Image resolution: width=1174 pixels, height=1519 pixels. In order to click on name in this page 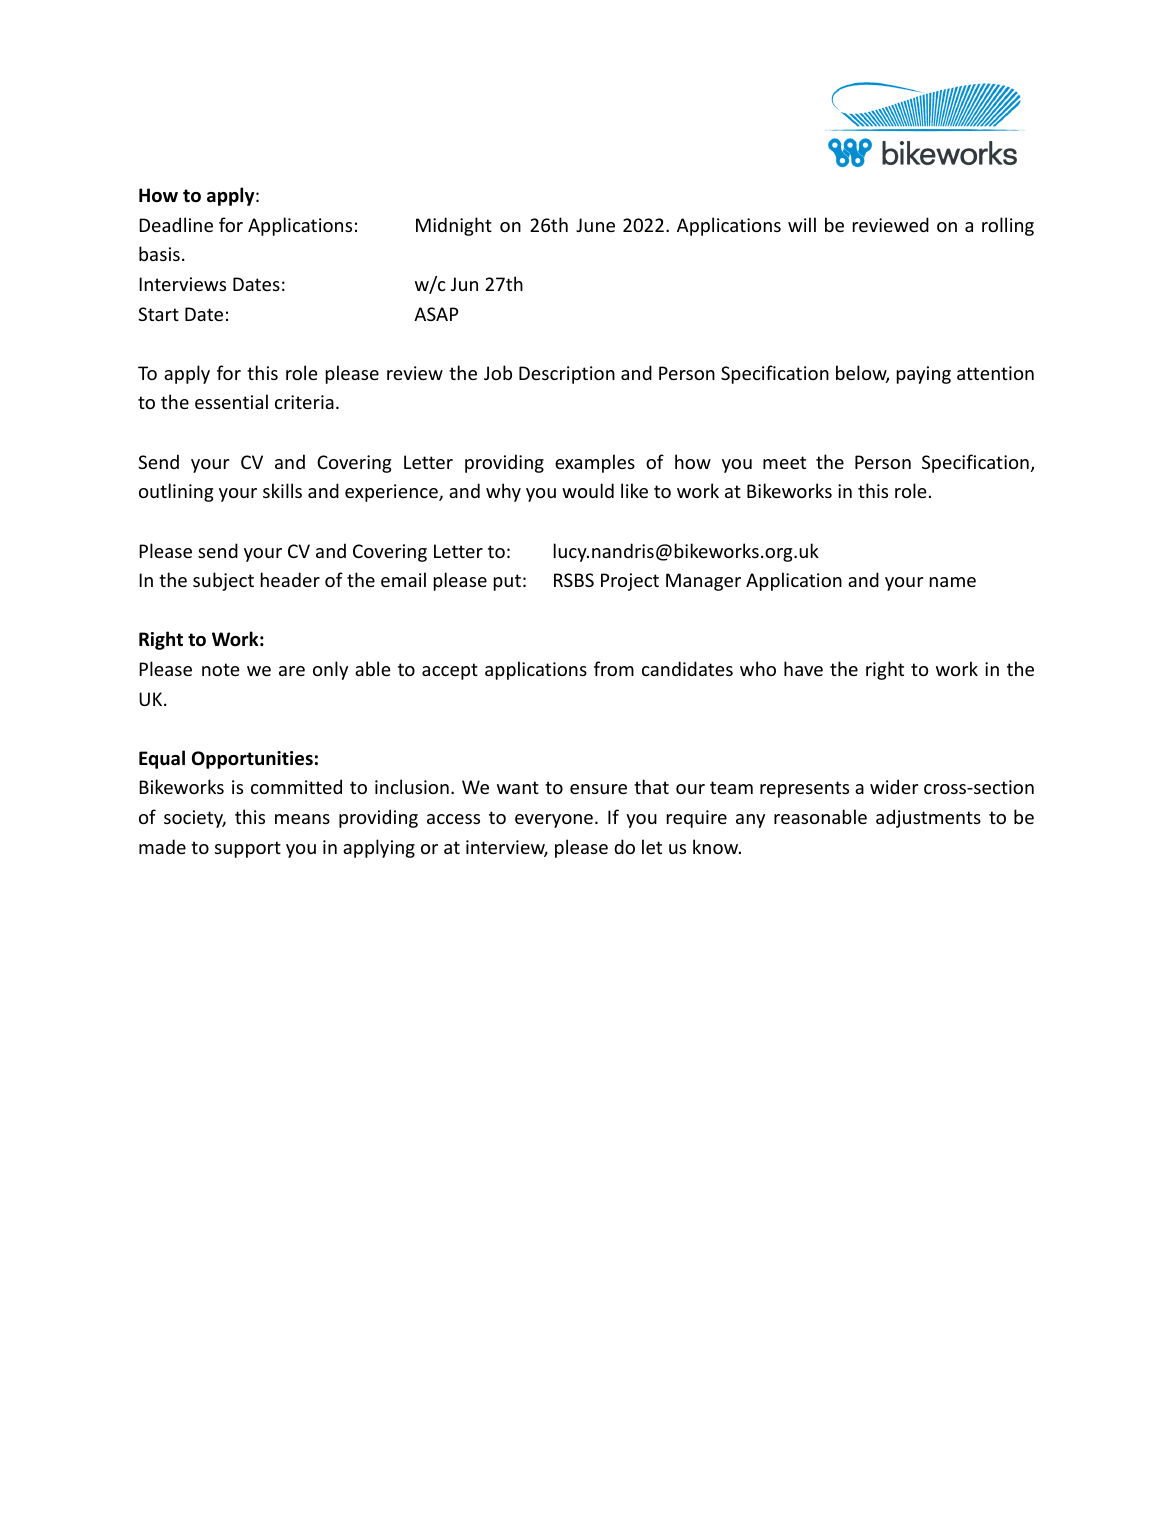, I will do `click(953, 582)`.
